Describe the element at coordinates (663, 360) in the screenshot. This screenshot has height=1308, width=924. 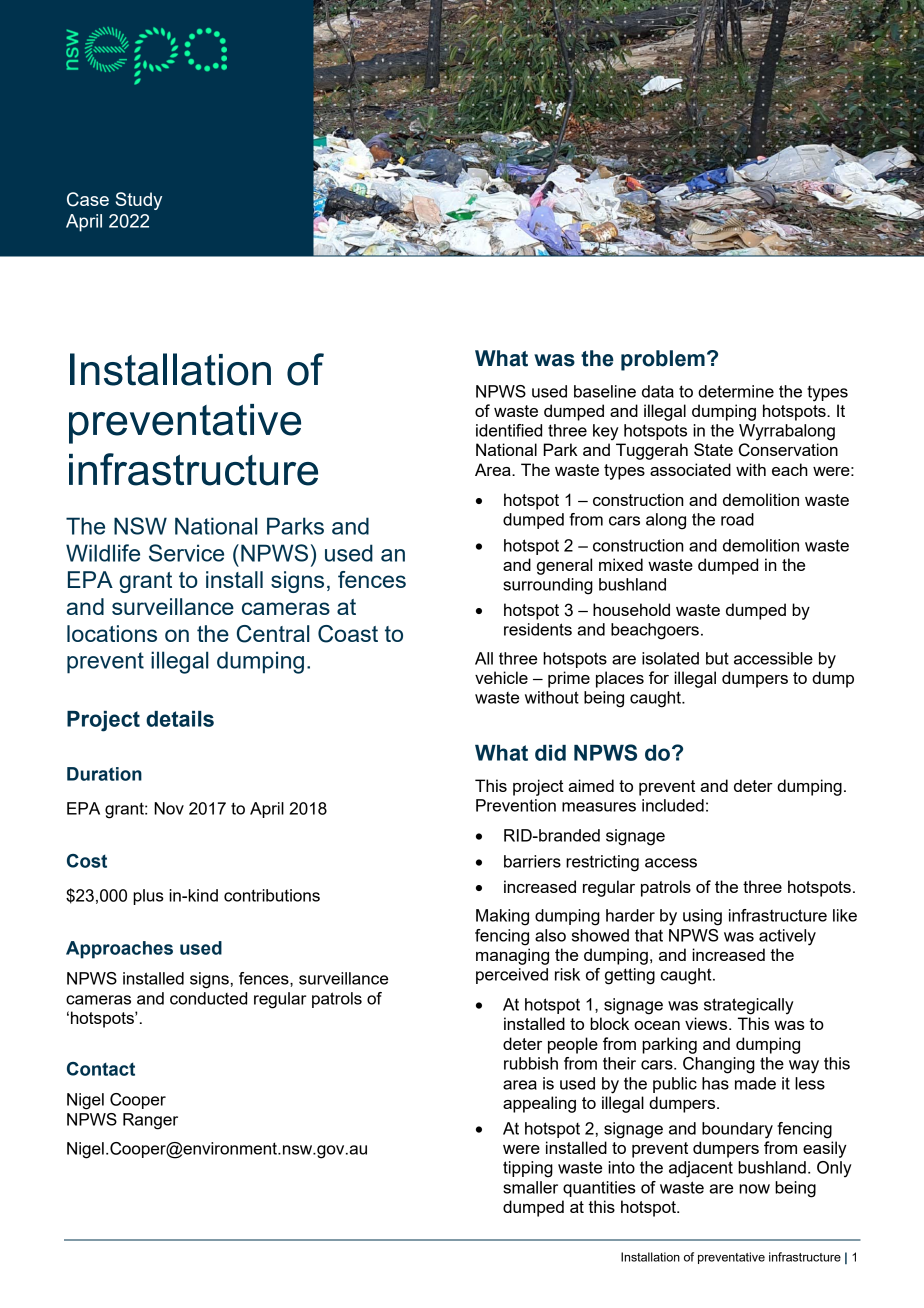
I see `problem` at that location.
